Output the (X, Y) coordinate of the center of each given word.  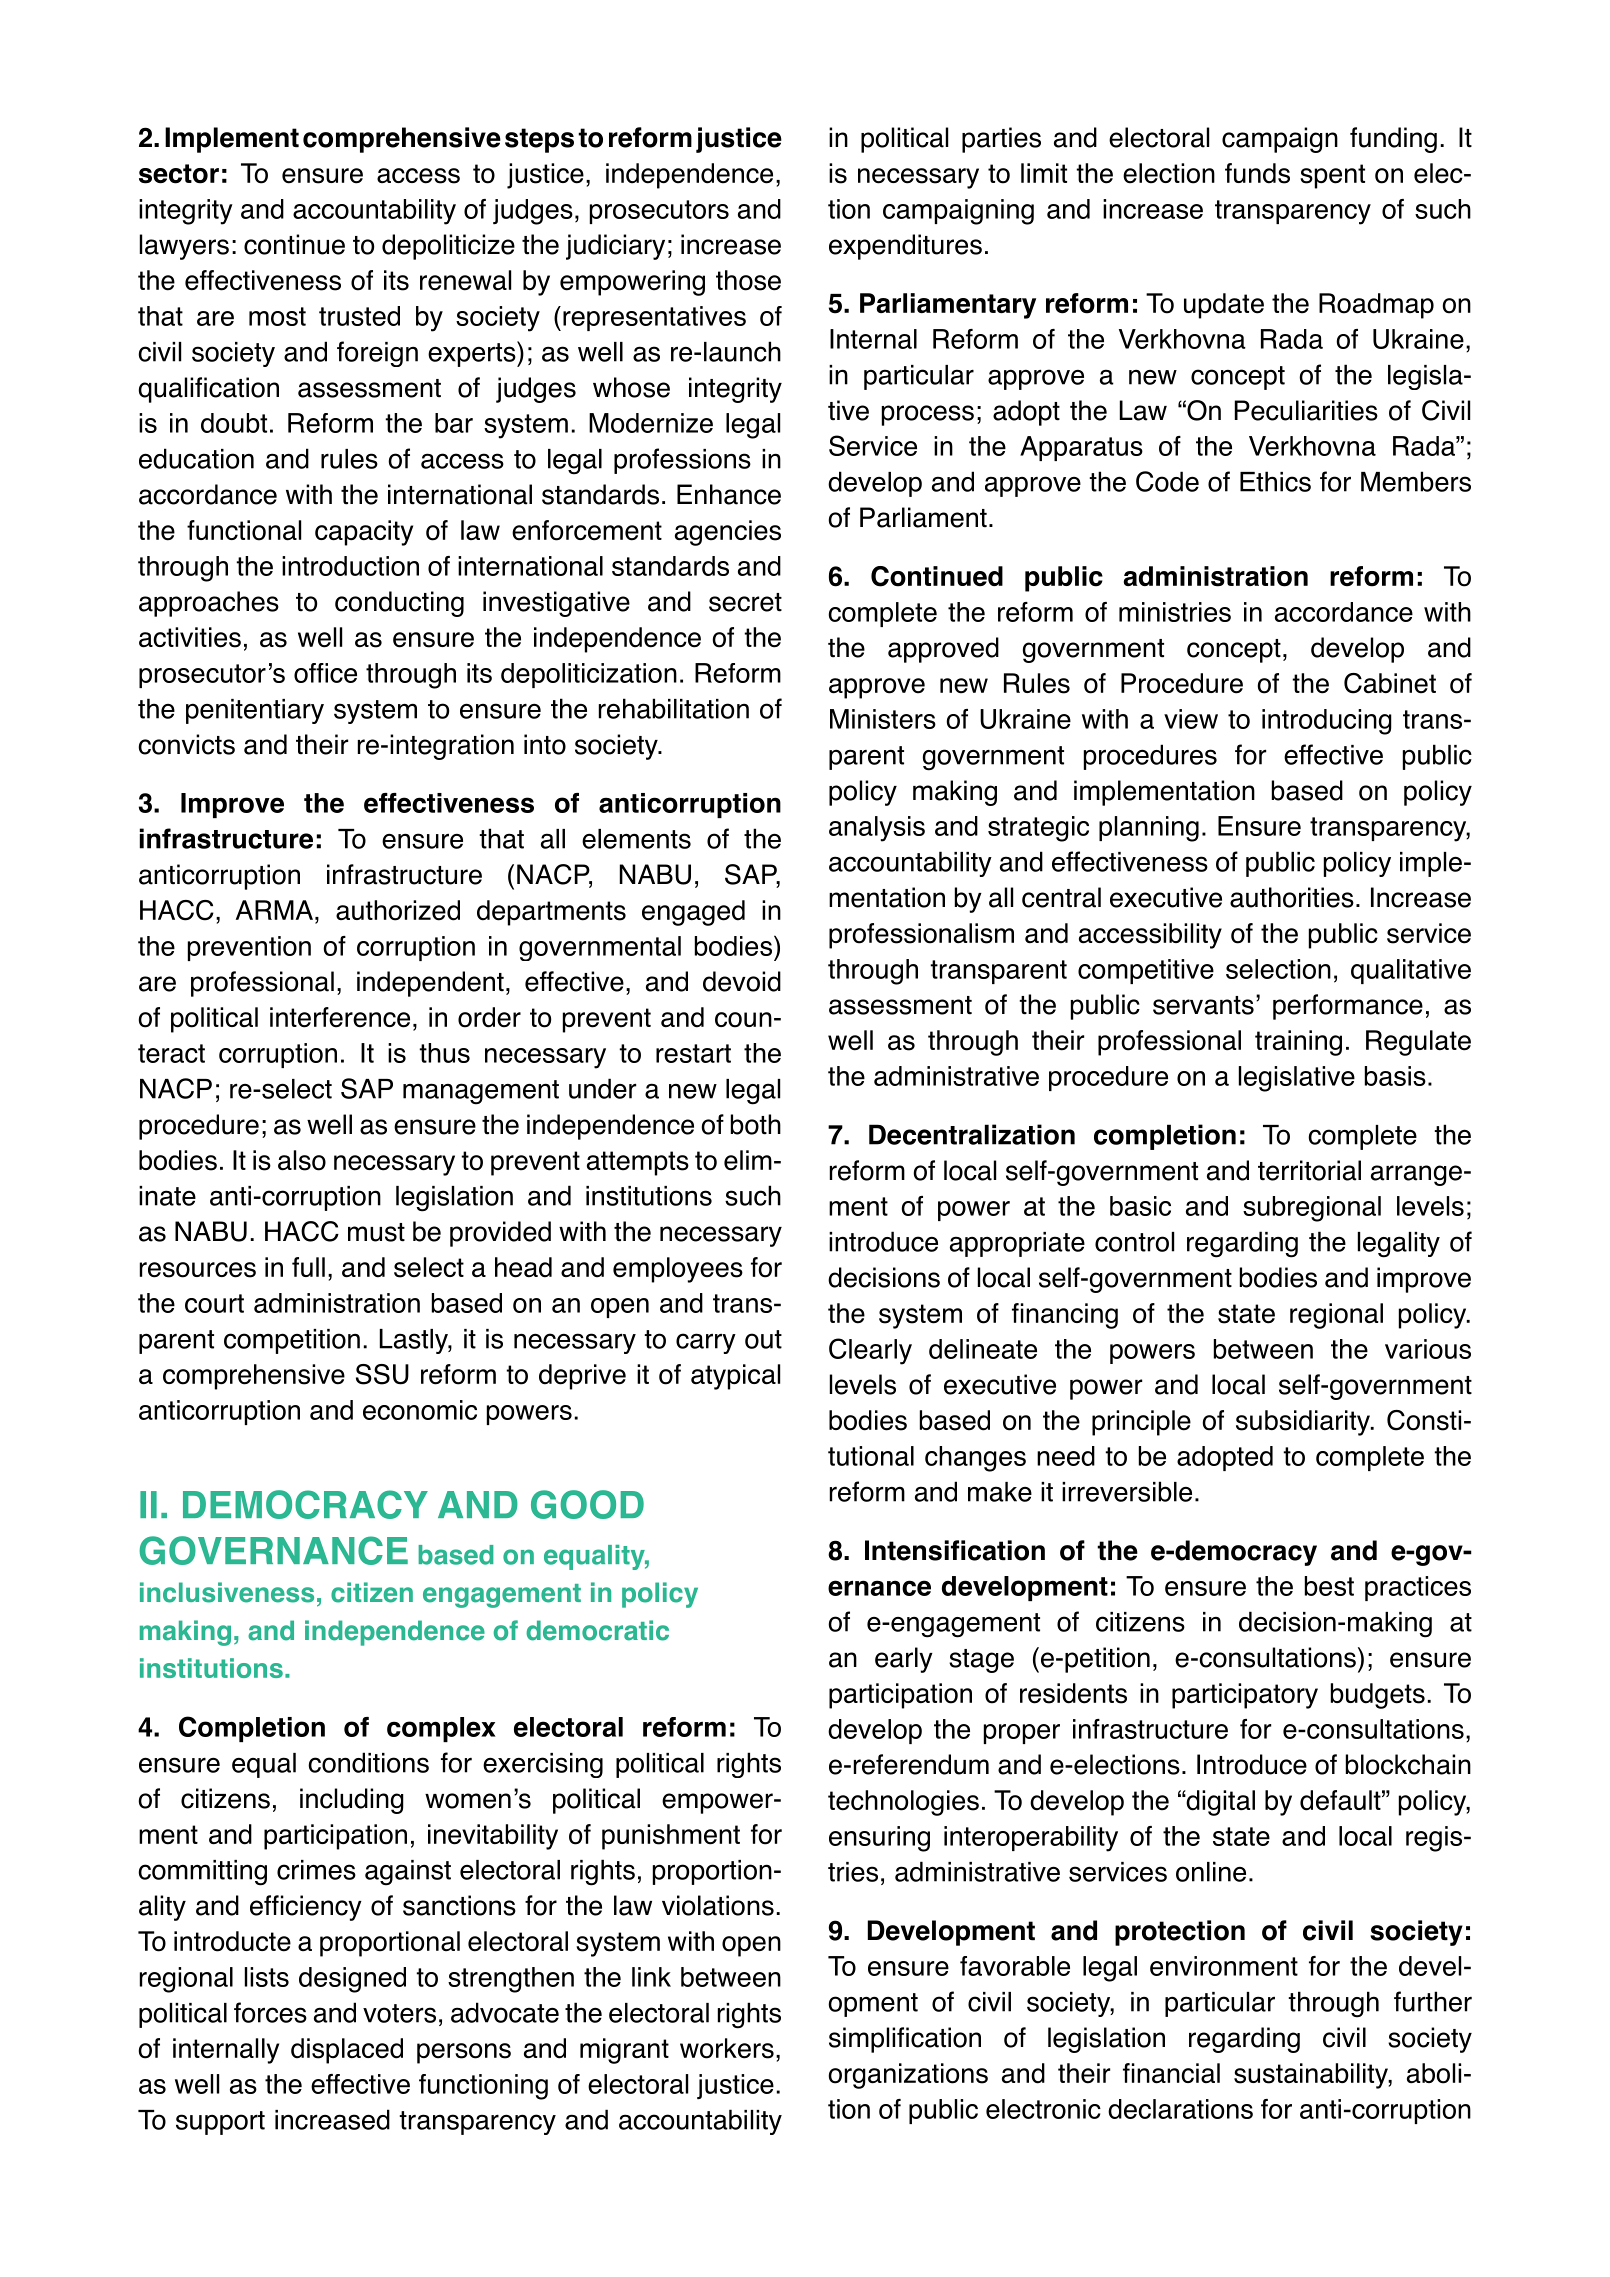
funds (1257, 173)
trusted (359, 316)
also (302, 1160)
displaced (347, 2051)
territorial (1309, 1170)
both (756, 1124)
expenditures (905, 247)
